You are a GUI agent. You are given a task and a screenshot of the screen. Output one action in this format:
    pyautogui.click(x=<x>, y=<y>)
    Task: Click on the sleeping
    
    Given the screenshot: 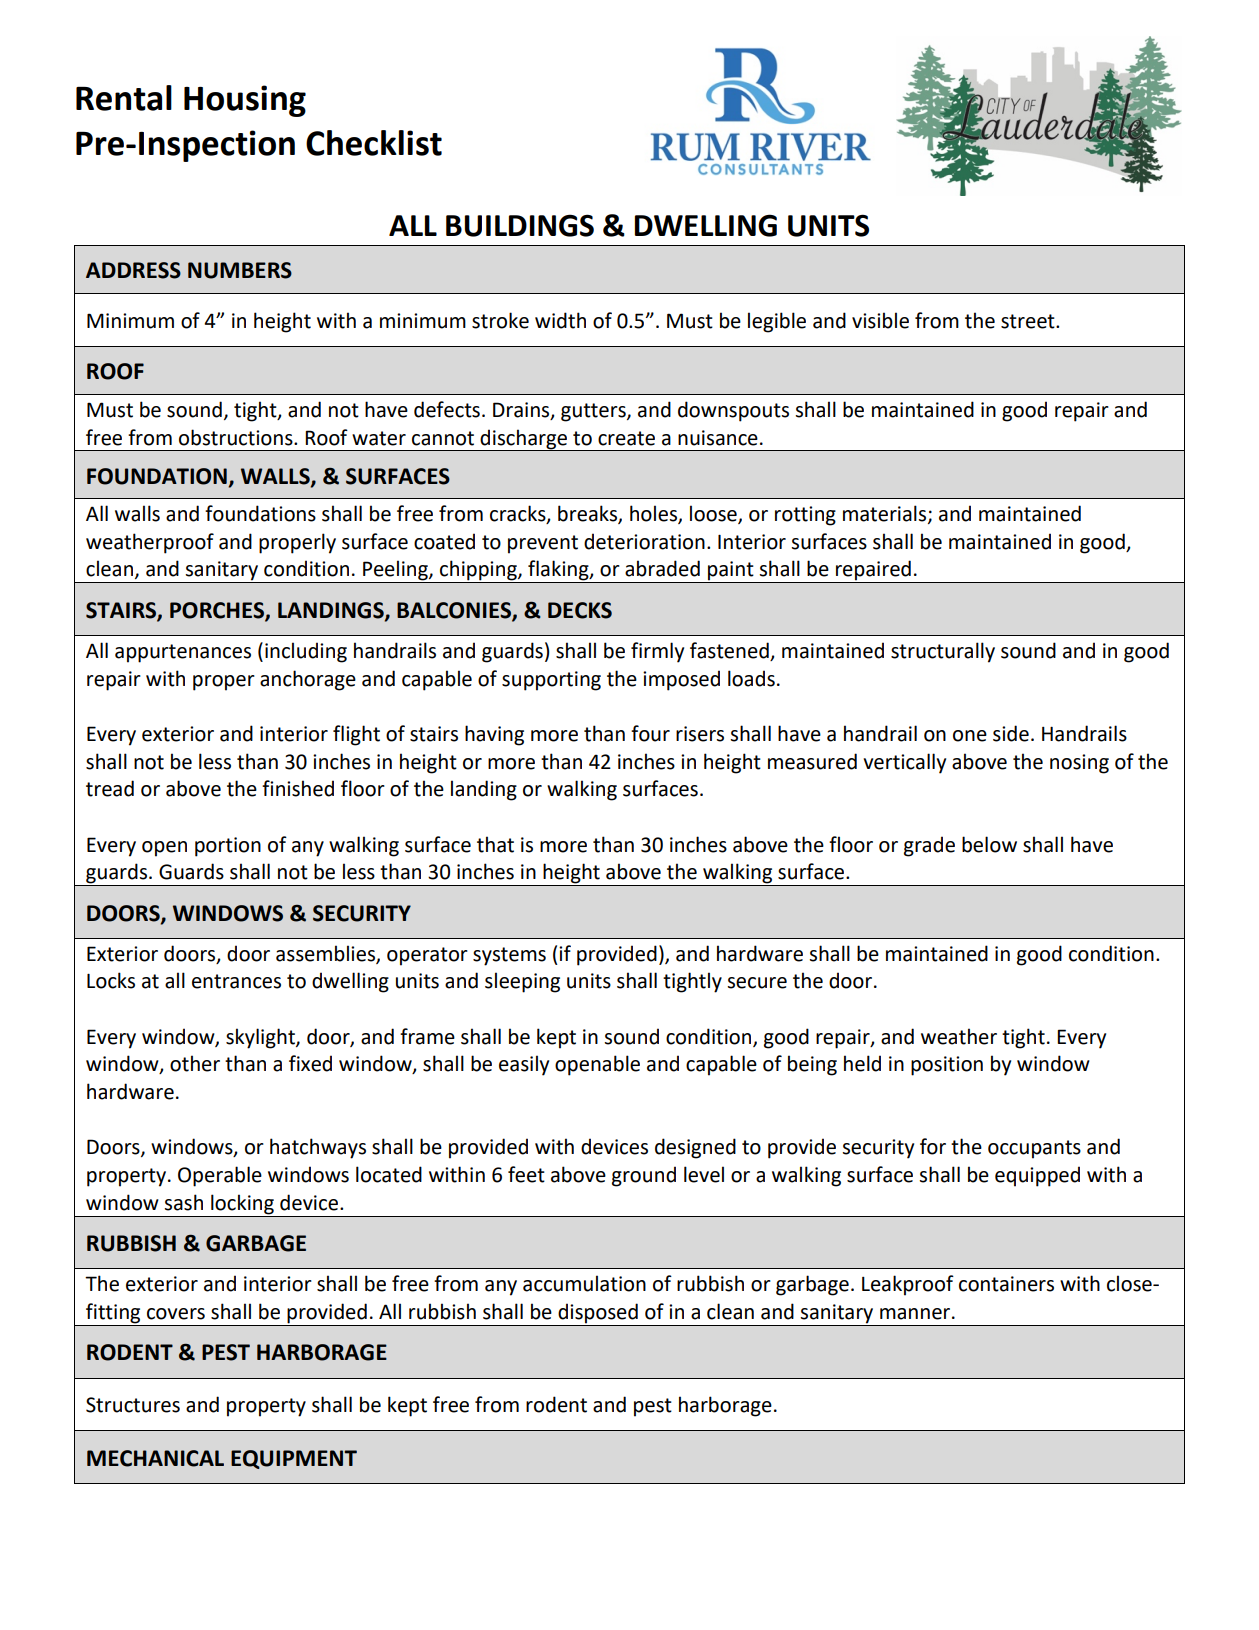 What is the action you would take?
    pyautogui.click(x=522, y=982)
